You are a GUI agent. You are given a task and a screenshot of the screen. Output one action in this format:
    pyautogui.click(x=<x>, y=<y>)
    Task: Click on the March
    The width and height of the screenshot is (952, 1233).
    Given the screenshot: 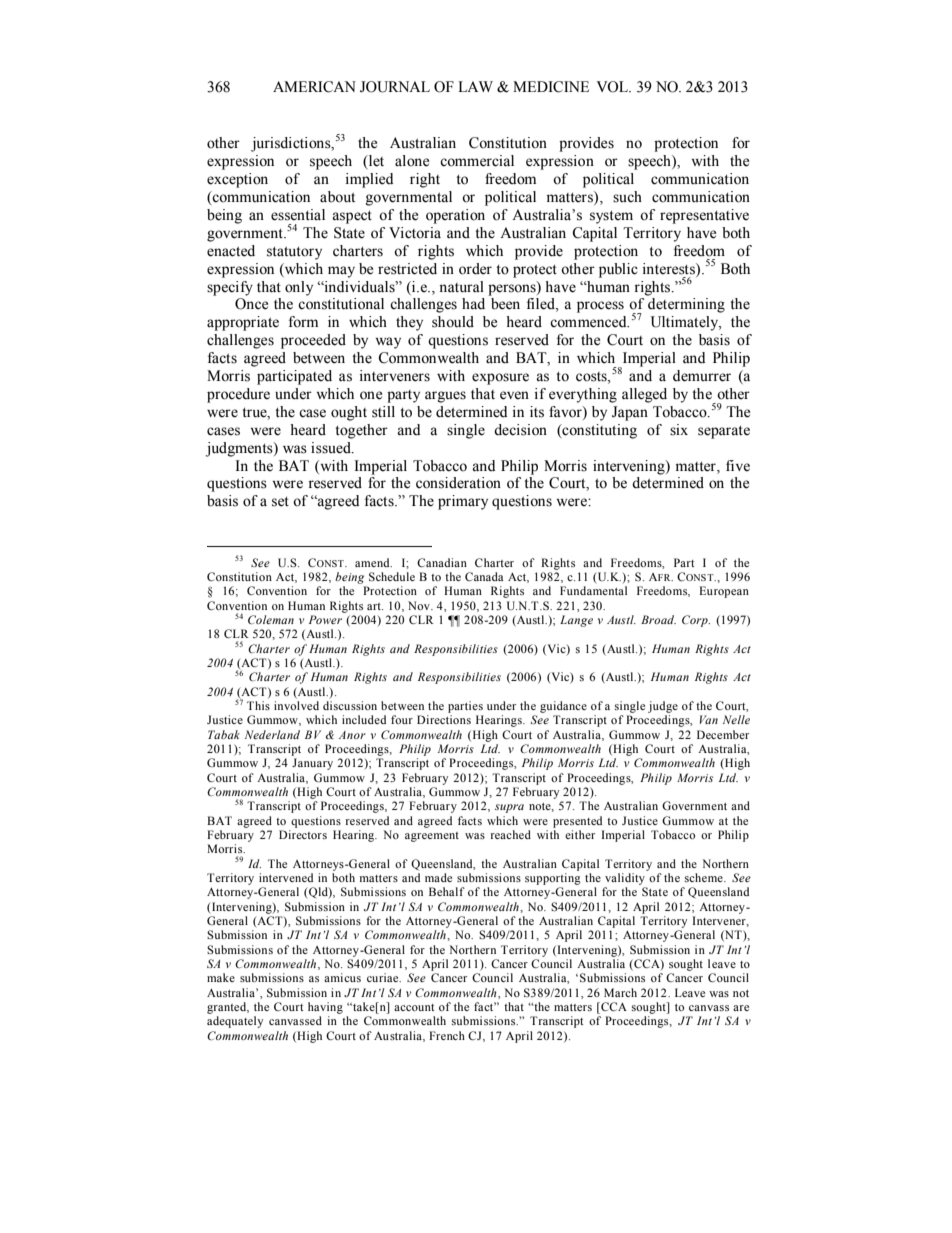 What is the action you would take?
    pyautogui.click(x=620, y=992)
